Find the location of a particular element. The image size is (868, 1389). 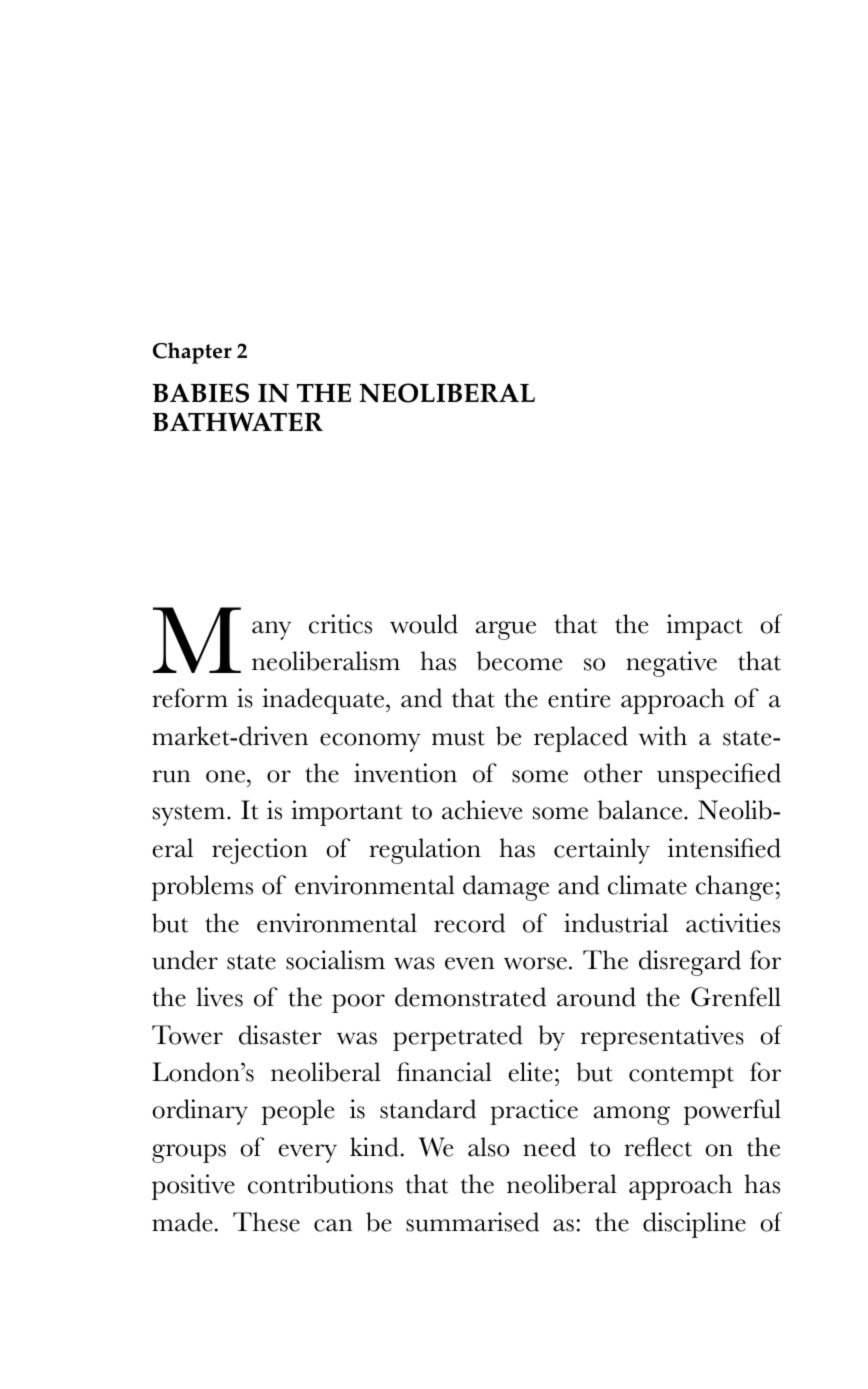

BABIES is located at coordinates (200, 393).
